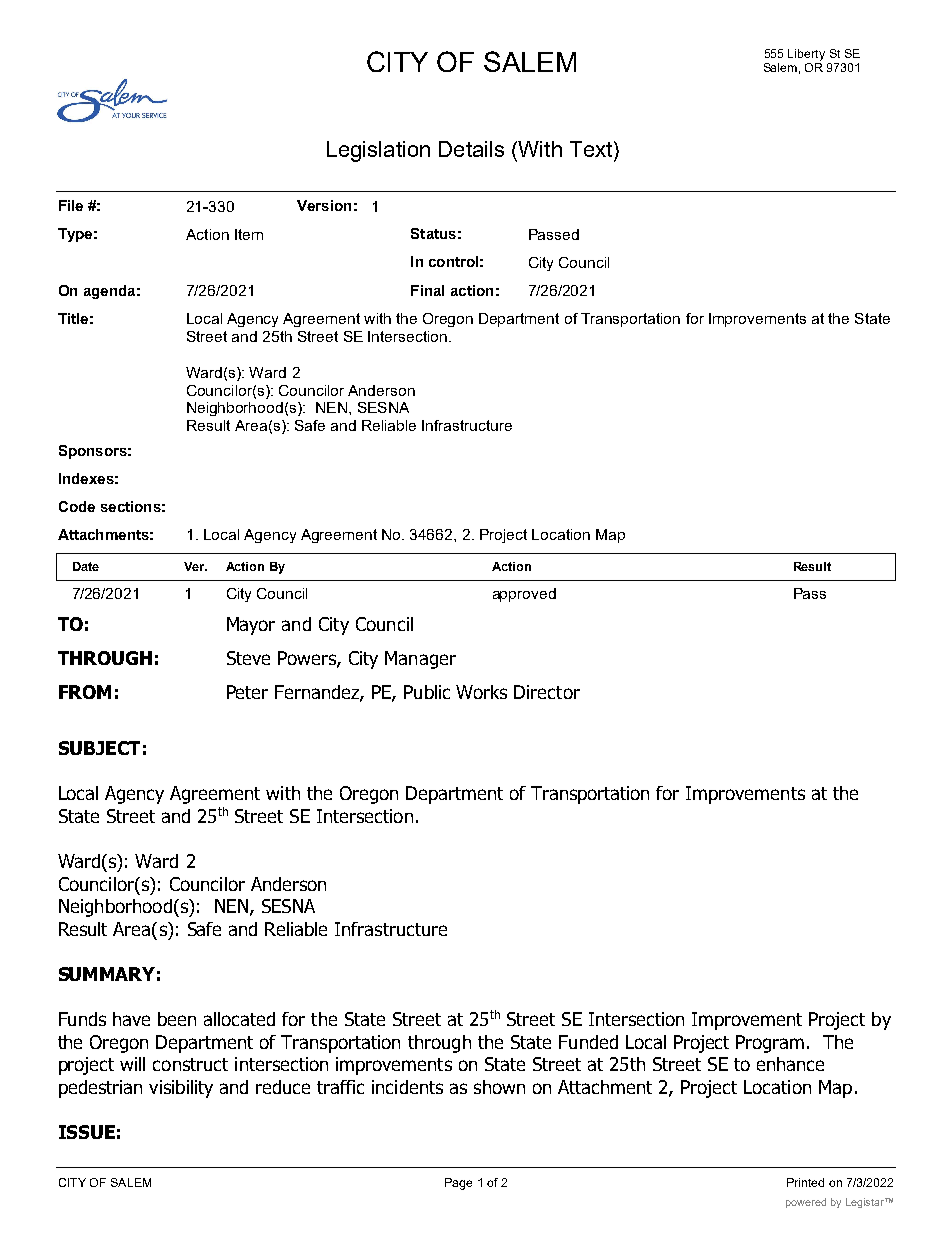 The image size is (952, 1233). Describe the element at coordinates (806, 55) in the screenshot. I see `Liberty` at that location.
